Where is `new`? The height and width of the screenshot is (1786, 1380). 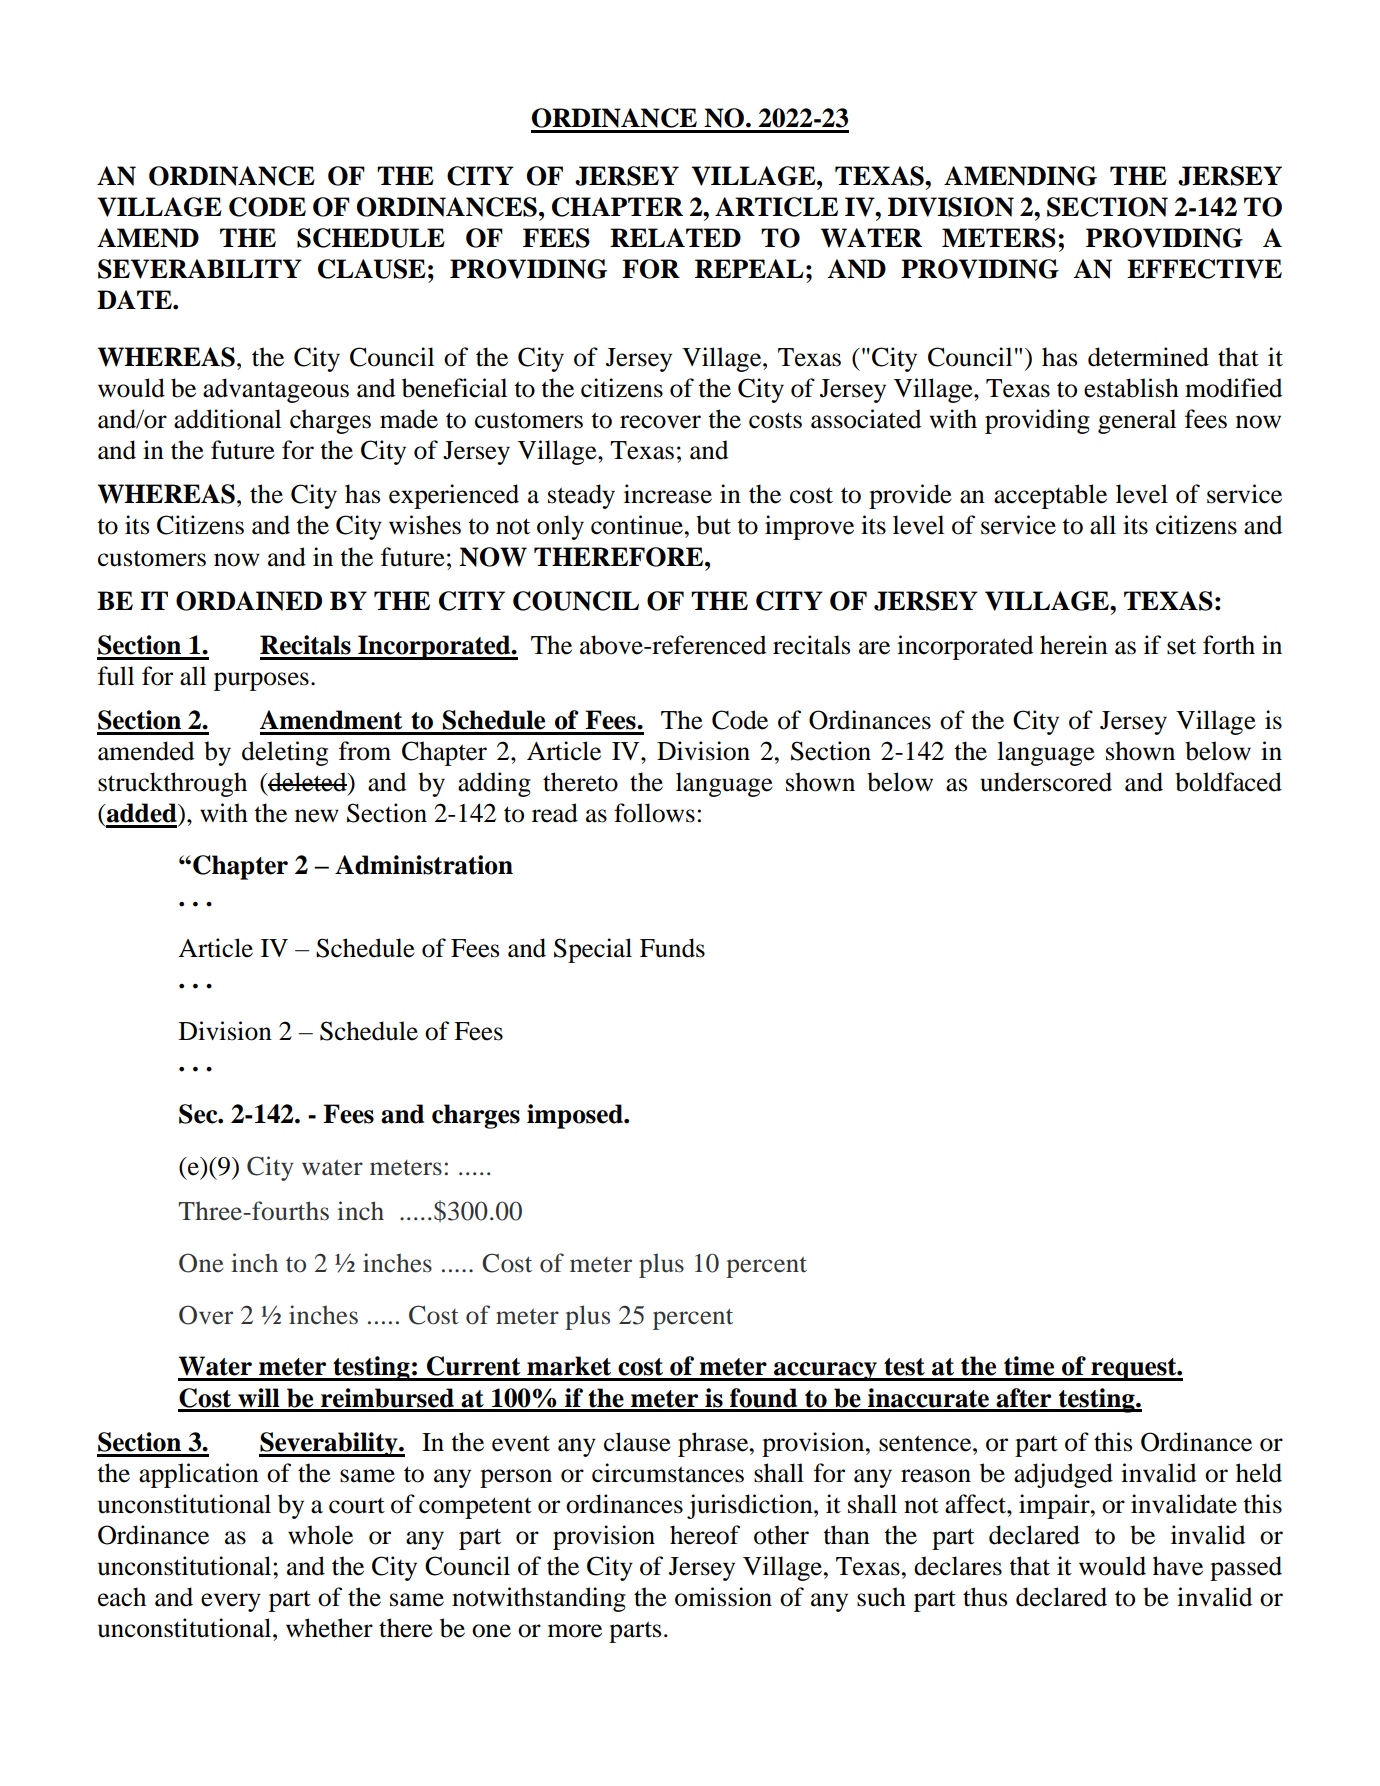
new is located at coordinates (317, 816).
